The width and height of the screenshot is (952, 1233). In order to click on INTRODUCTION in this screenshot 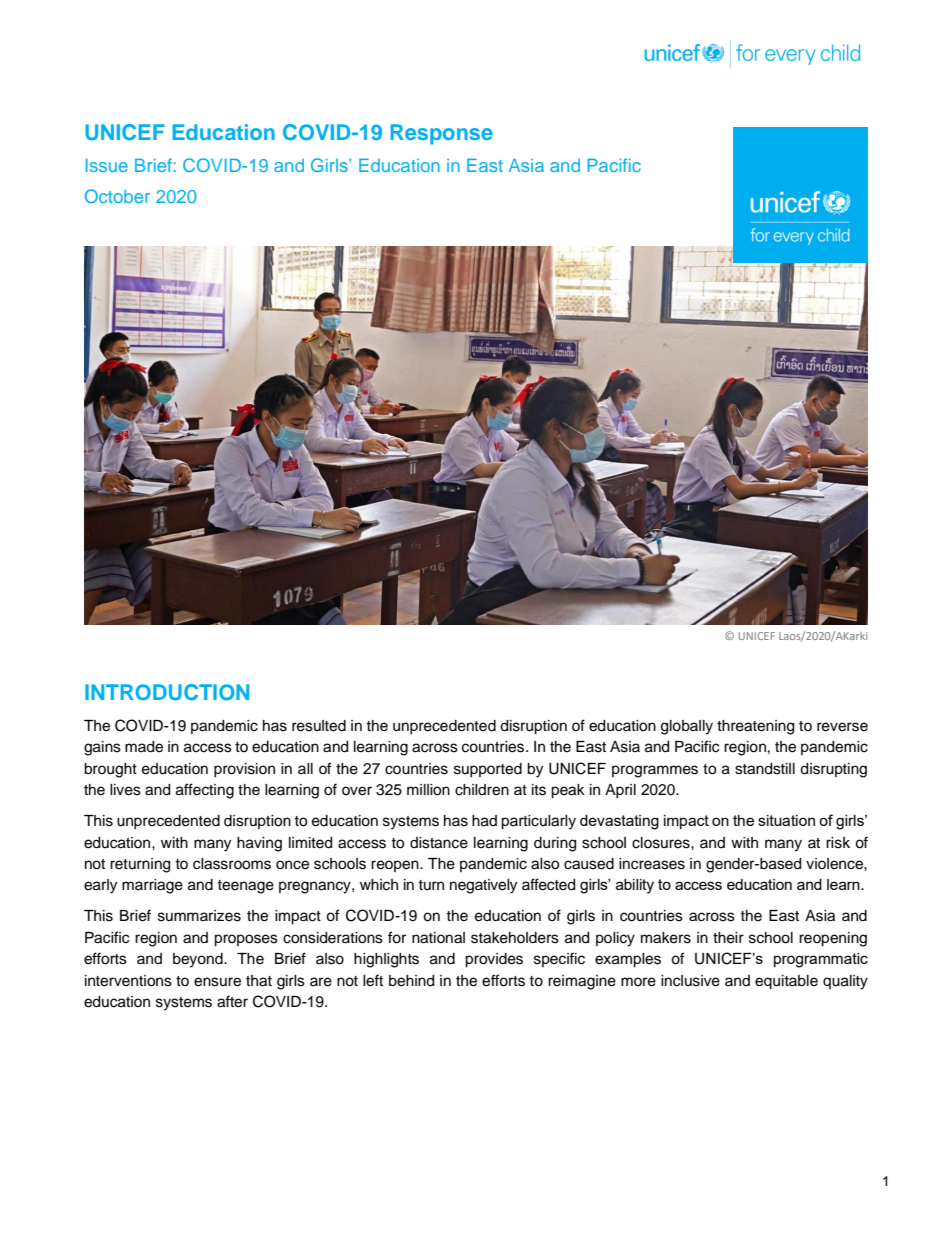, I will do `click(167, 692)`.
